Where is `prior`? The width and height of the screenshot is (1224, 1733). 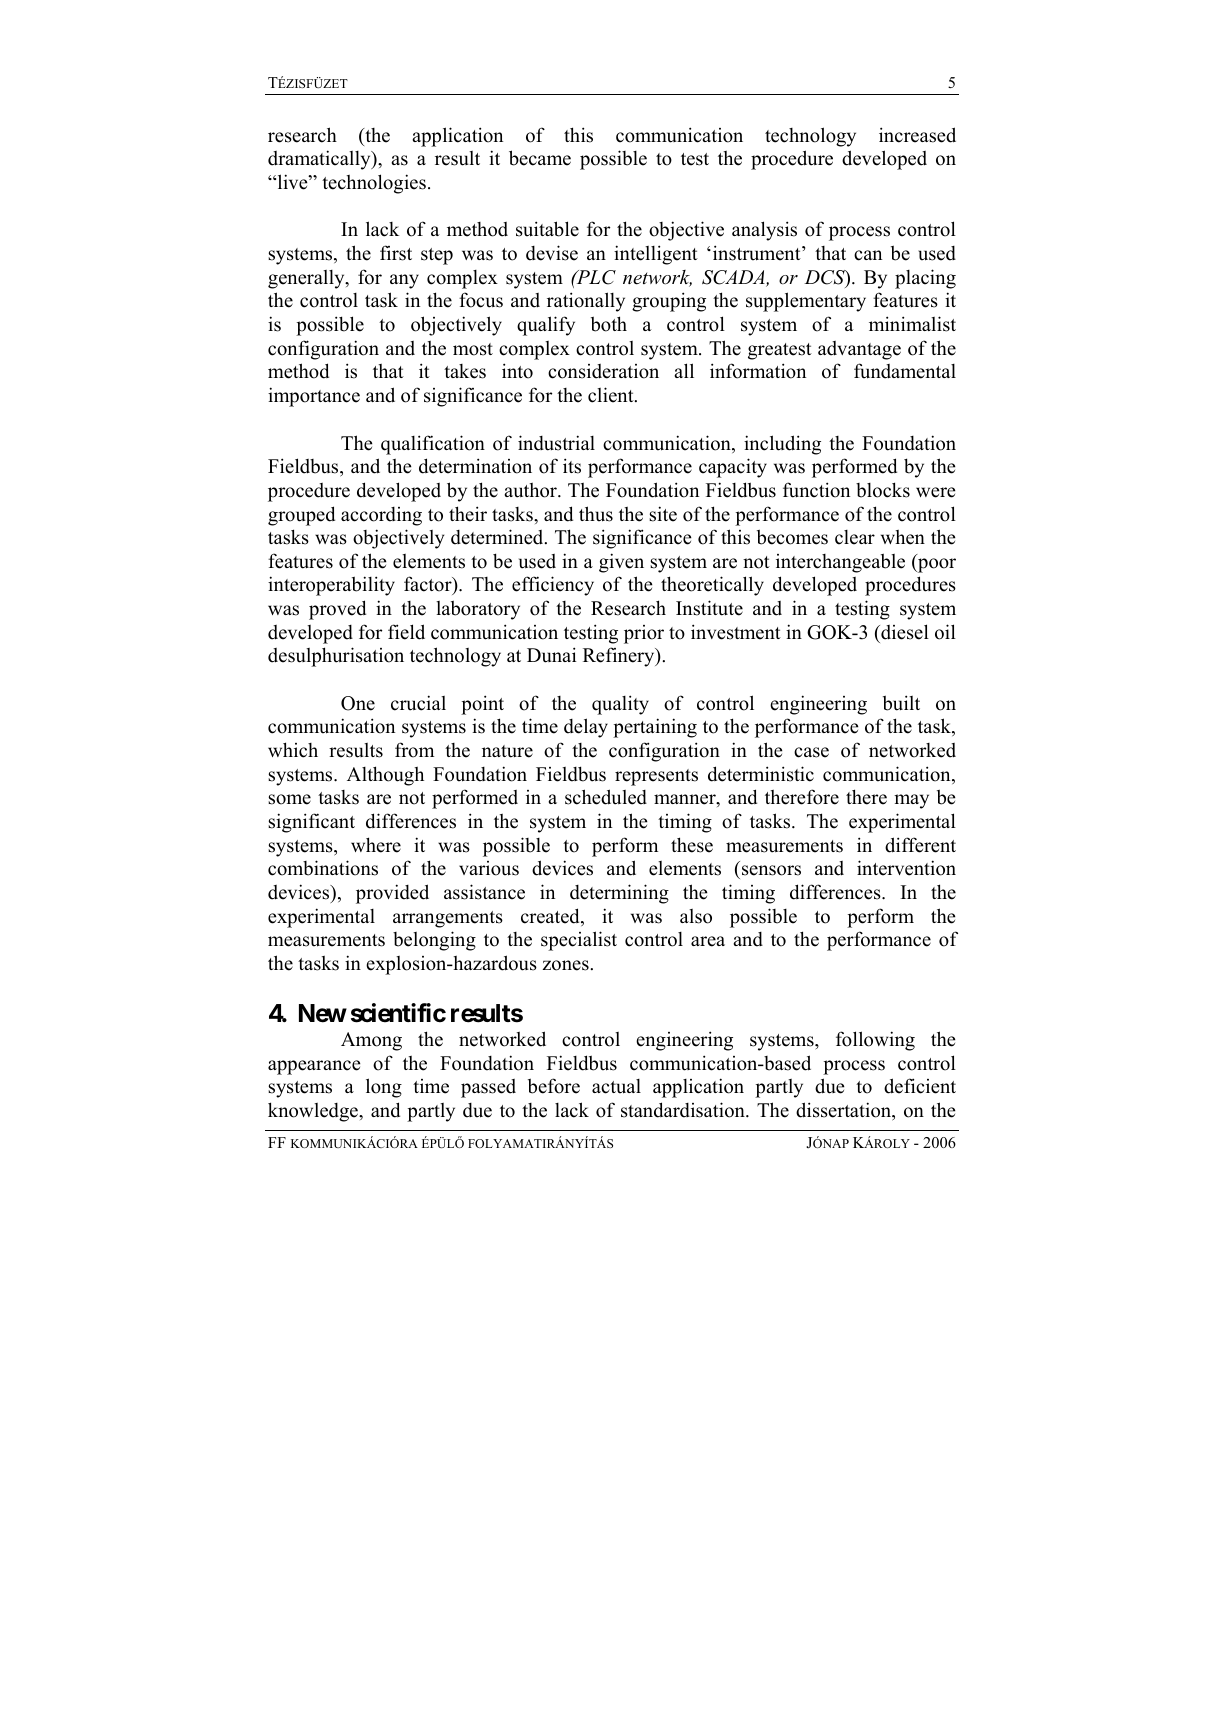
prior is located at coordinates (644, 634).
